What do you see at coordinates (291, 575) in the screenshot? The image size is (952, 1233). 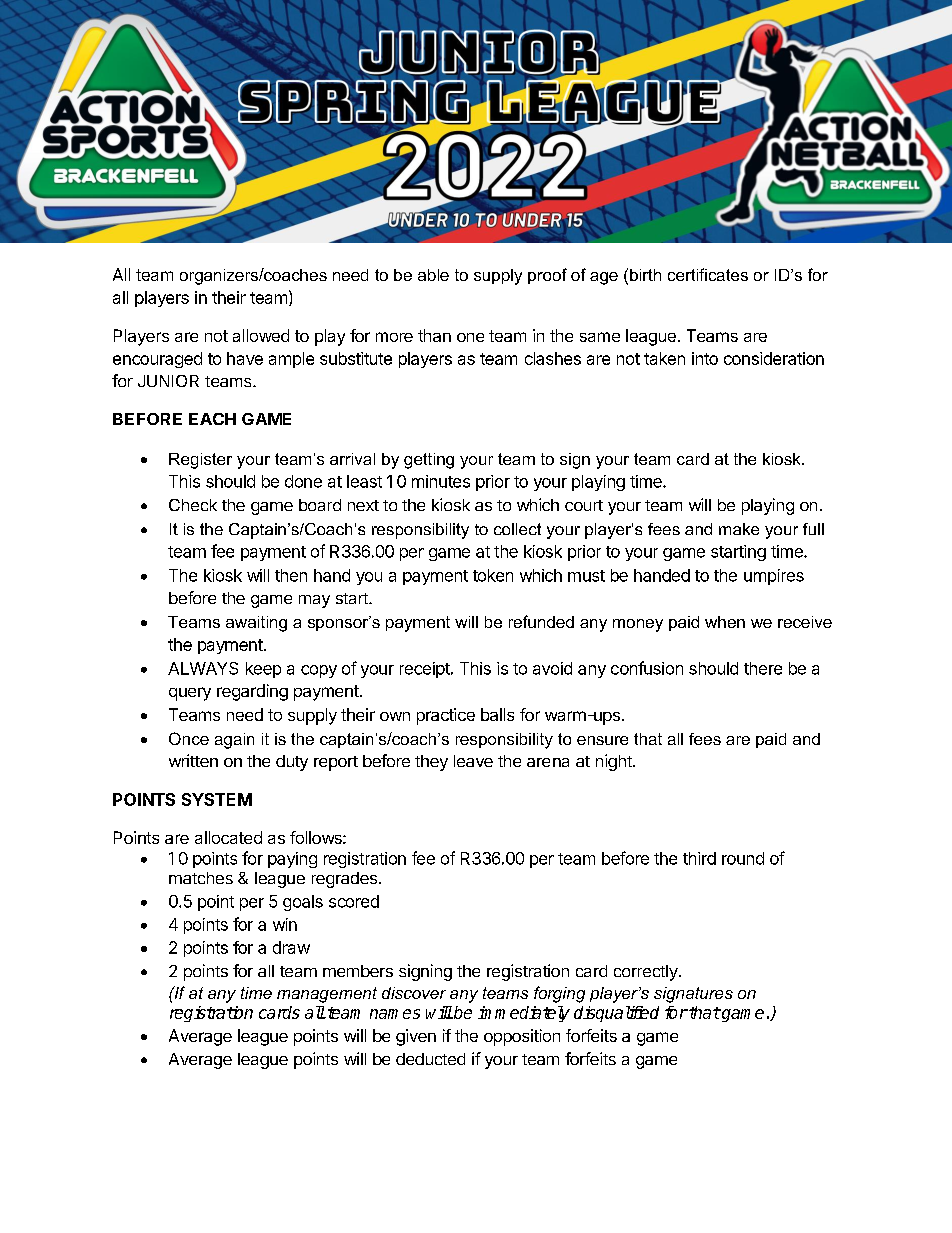 I see `then` at bounding box center [291, 575].
